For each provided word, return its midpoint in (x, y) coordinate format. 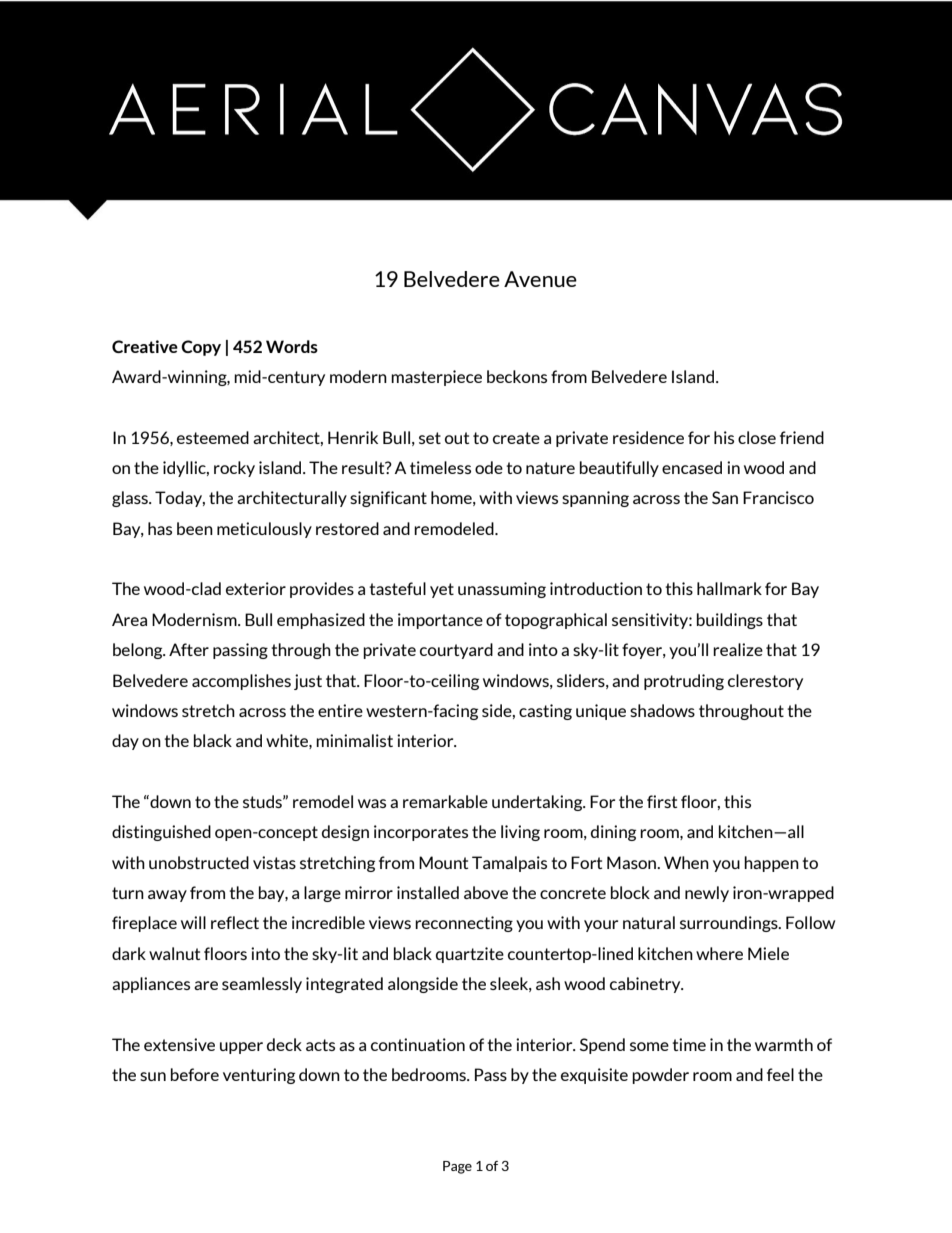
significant (388, 499)
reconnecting (464, 924)
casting (545, 712)
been (195, 528)
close (757, 437)
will (193, 922)
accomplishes (241, 682)
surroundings (730, 924)
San (725, 497)
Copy (201, 348)
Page (457, 1167)
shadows (662, 710)
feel (780, 1074)
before (195, 1074)
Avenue (540, 279)
